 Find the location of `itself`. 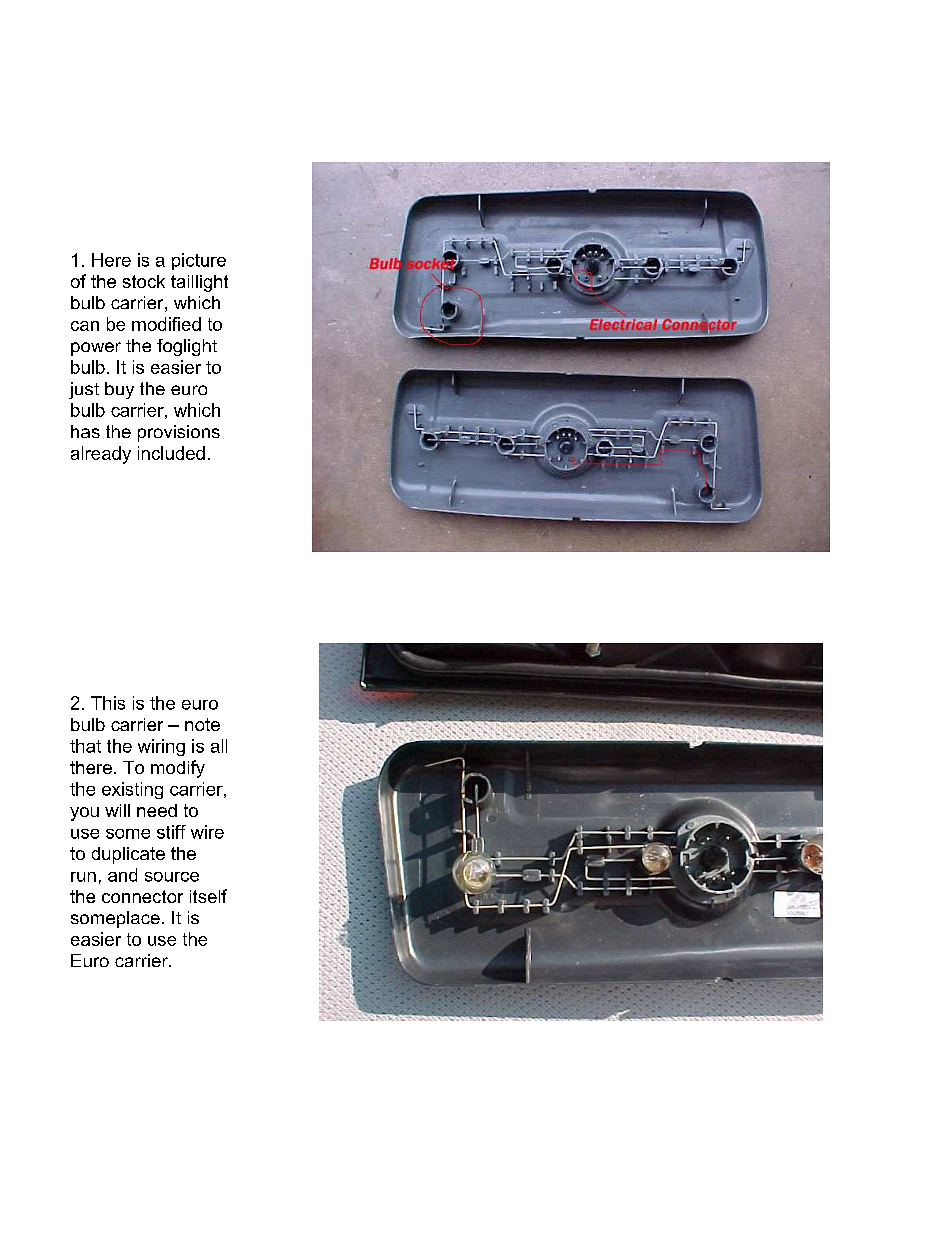

itself is located at coordinates (208, 896).
